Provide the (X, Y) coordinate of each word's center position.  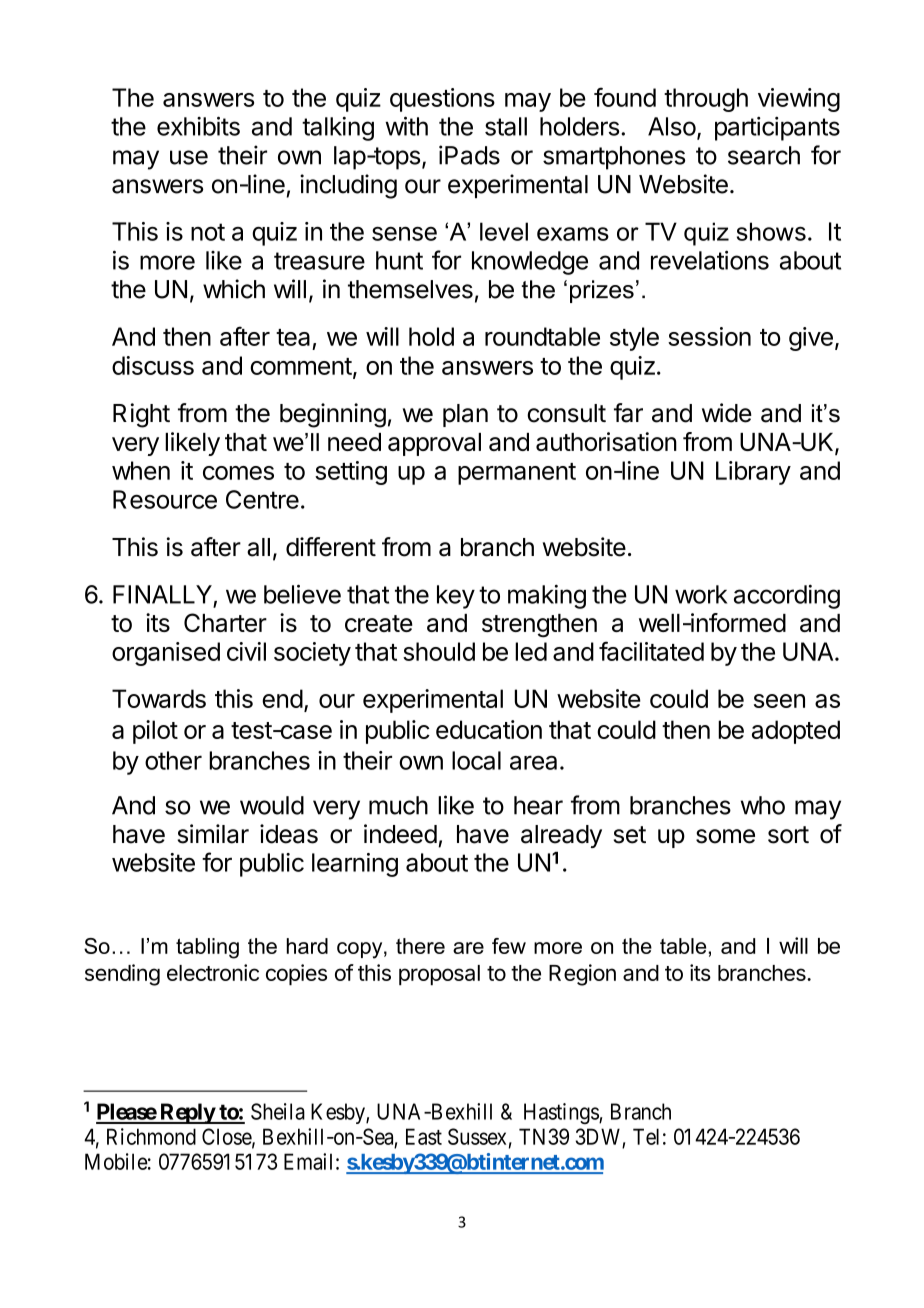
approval (434, 444)
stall (506, 126)
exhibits (198, 126)
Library (753, 473)
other (173, 760)
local (476, 760)
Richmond (151, 1136)
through (706, 100)
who (763, 805)
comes (238, 473)
